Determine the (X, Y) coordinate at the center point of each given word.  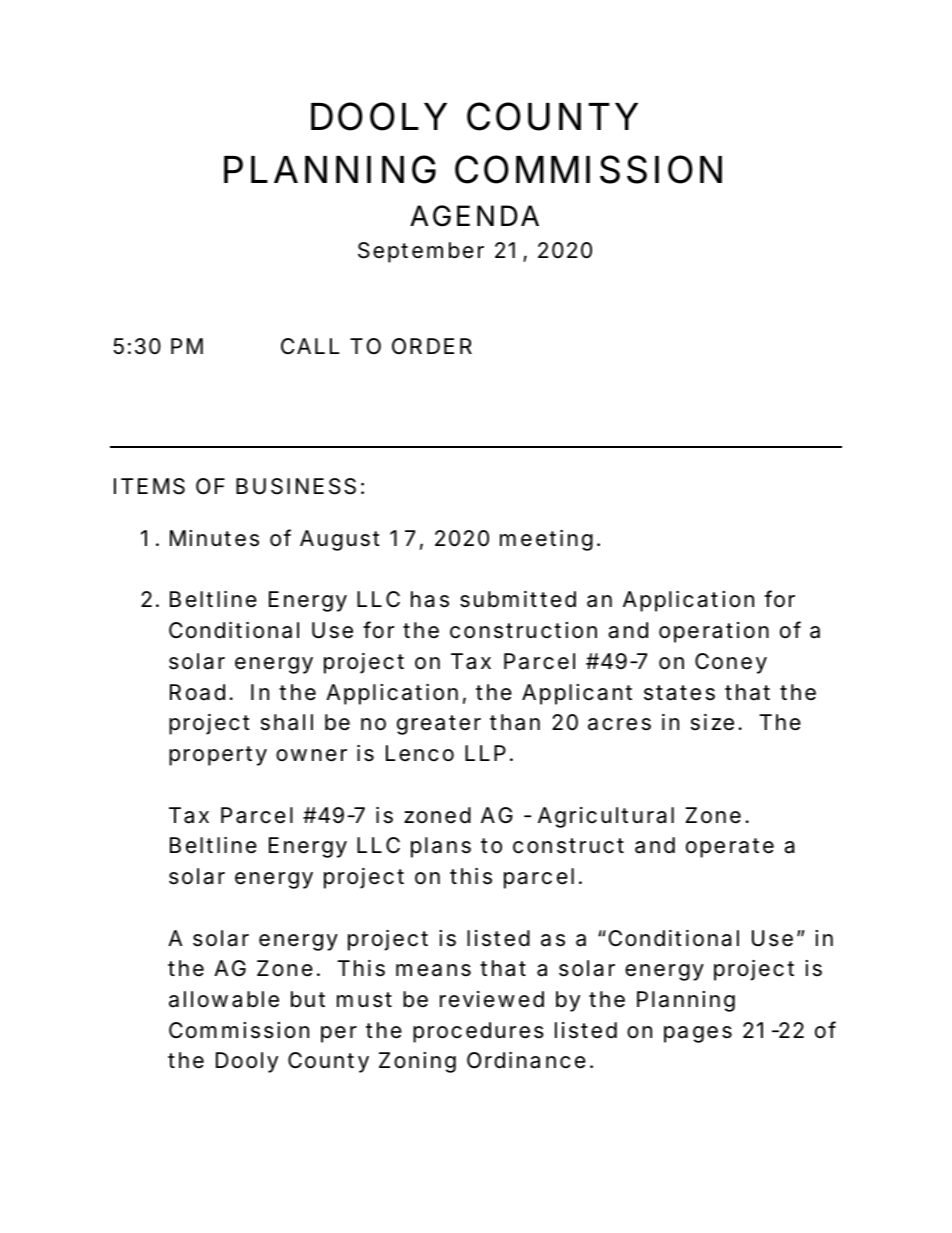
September (421, 252)
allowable (224, 999)
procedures (478, 1032)
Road (197, 692)
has (430, 599)
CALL (310, 346)
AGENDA (474, 216)
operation (714, 632)
